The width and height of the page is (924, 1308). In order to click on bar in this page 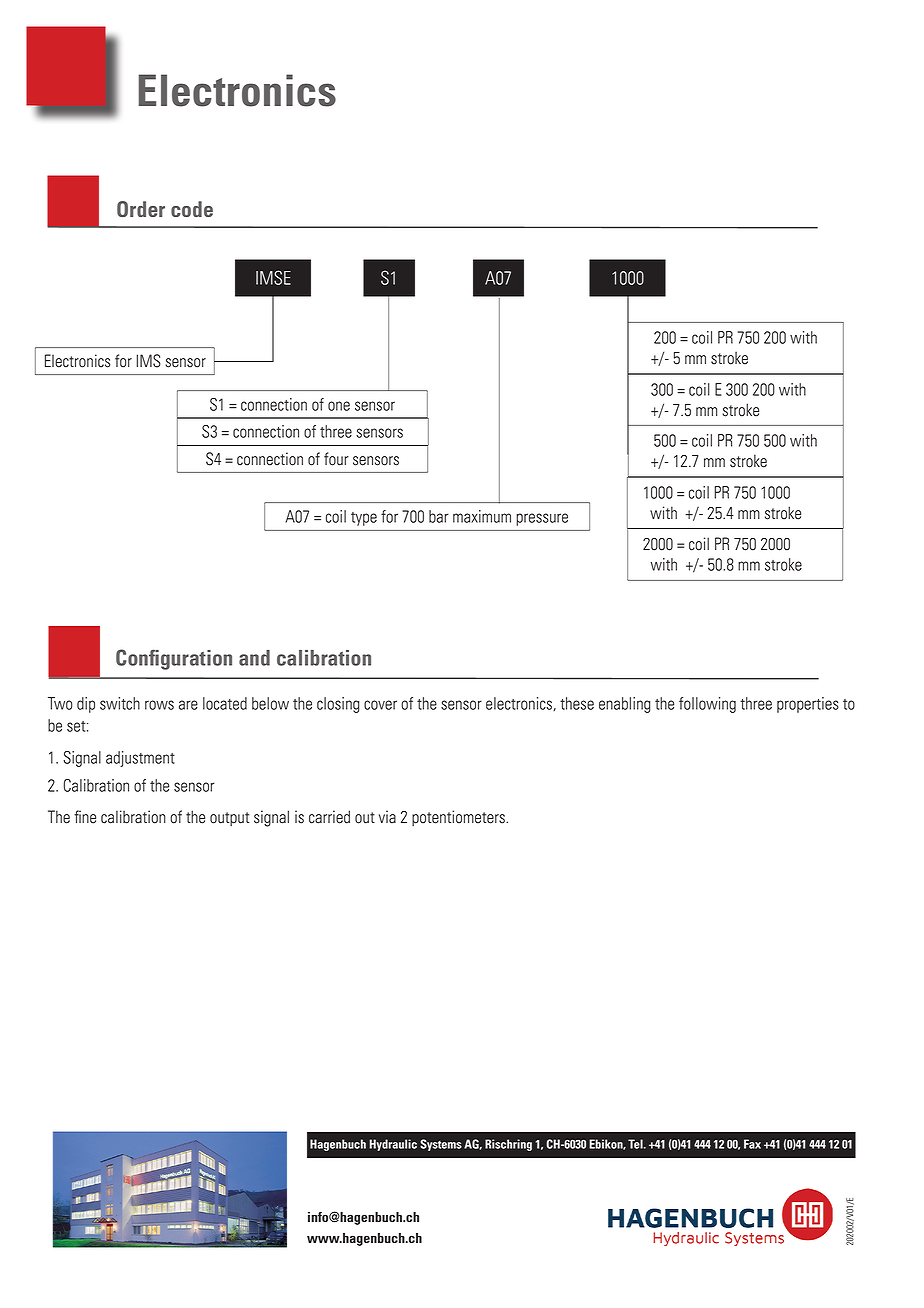, I will do `click(439, 516)`.
